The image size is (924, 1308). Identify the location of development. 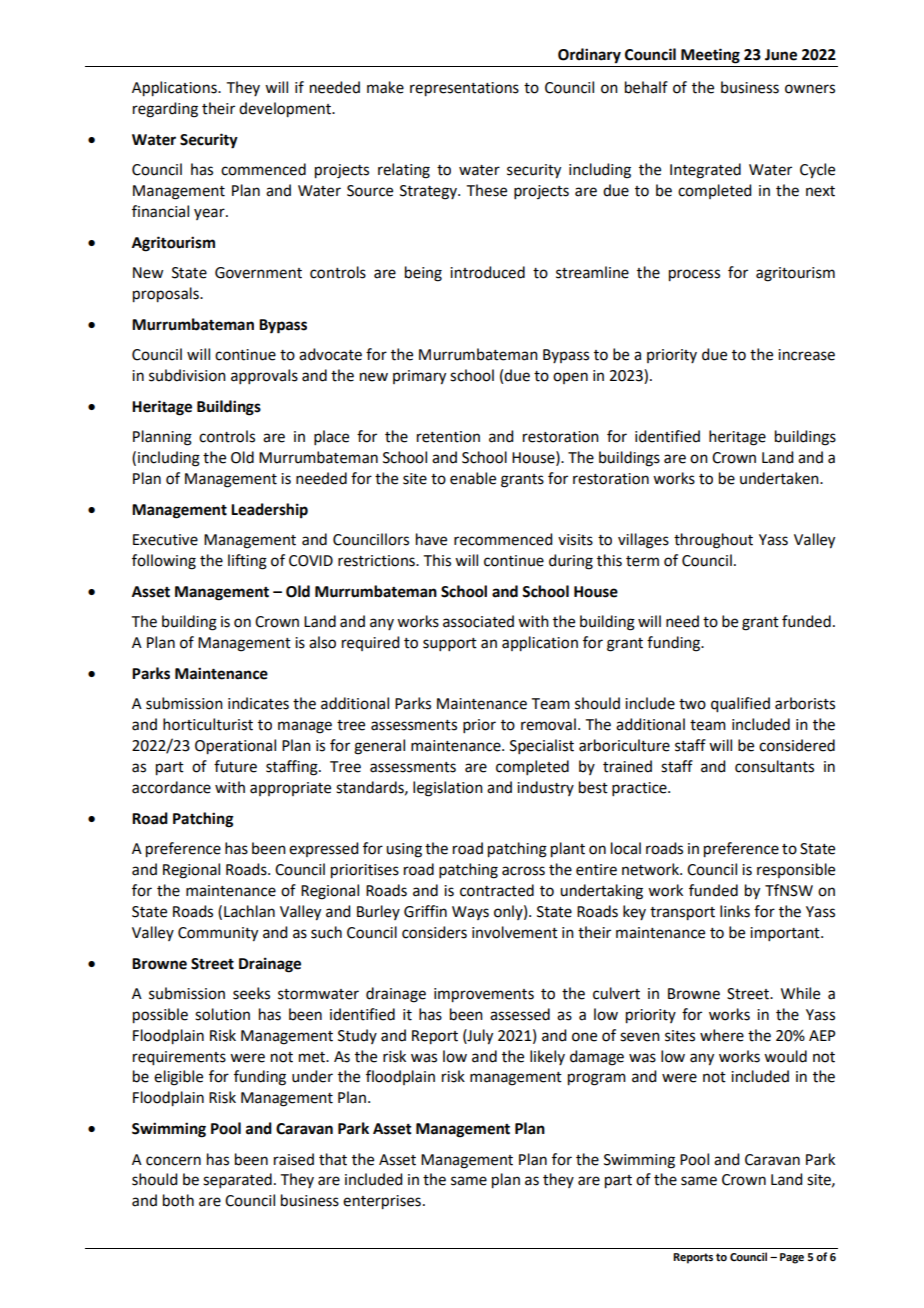
(286, 110).
